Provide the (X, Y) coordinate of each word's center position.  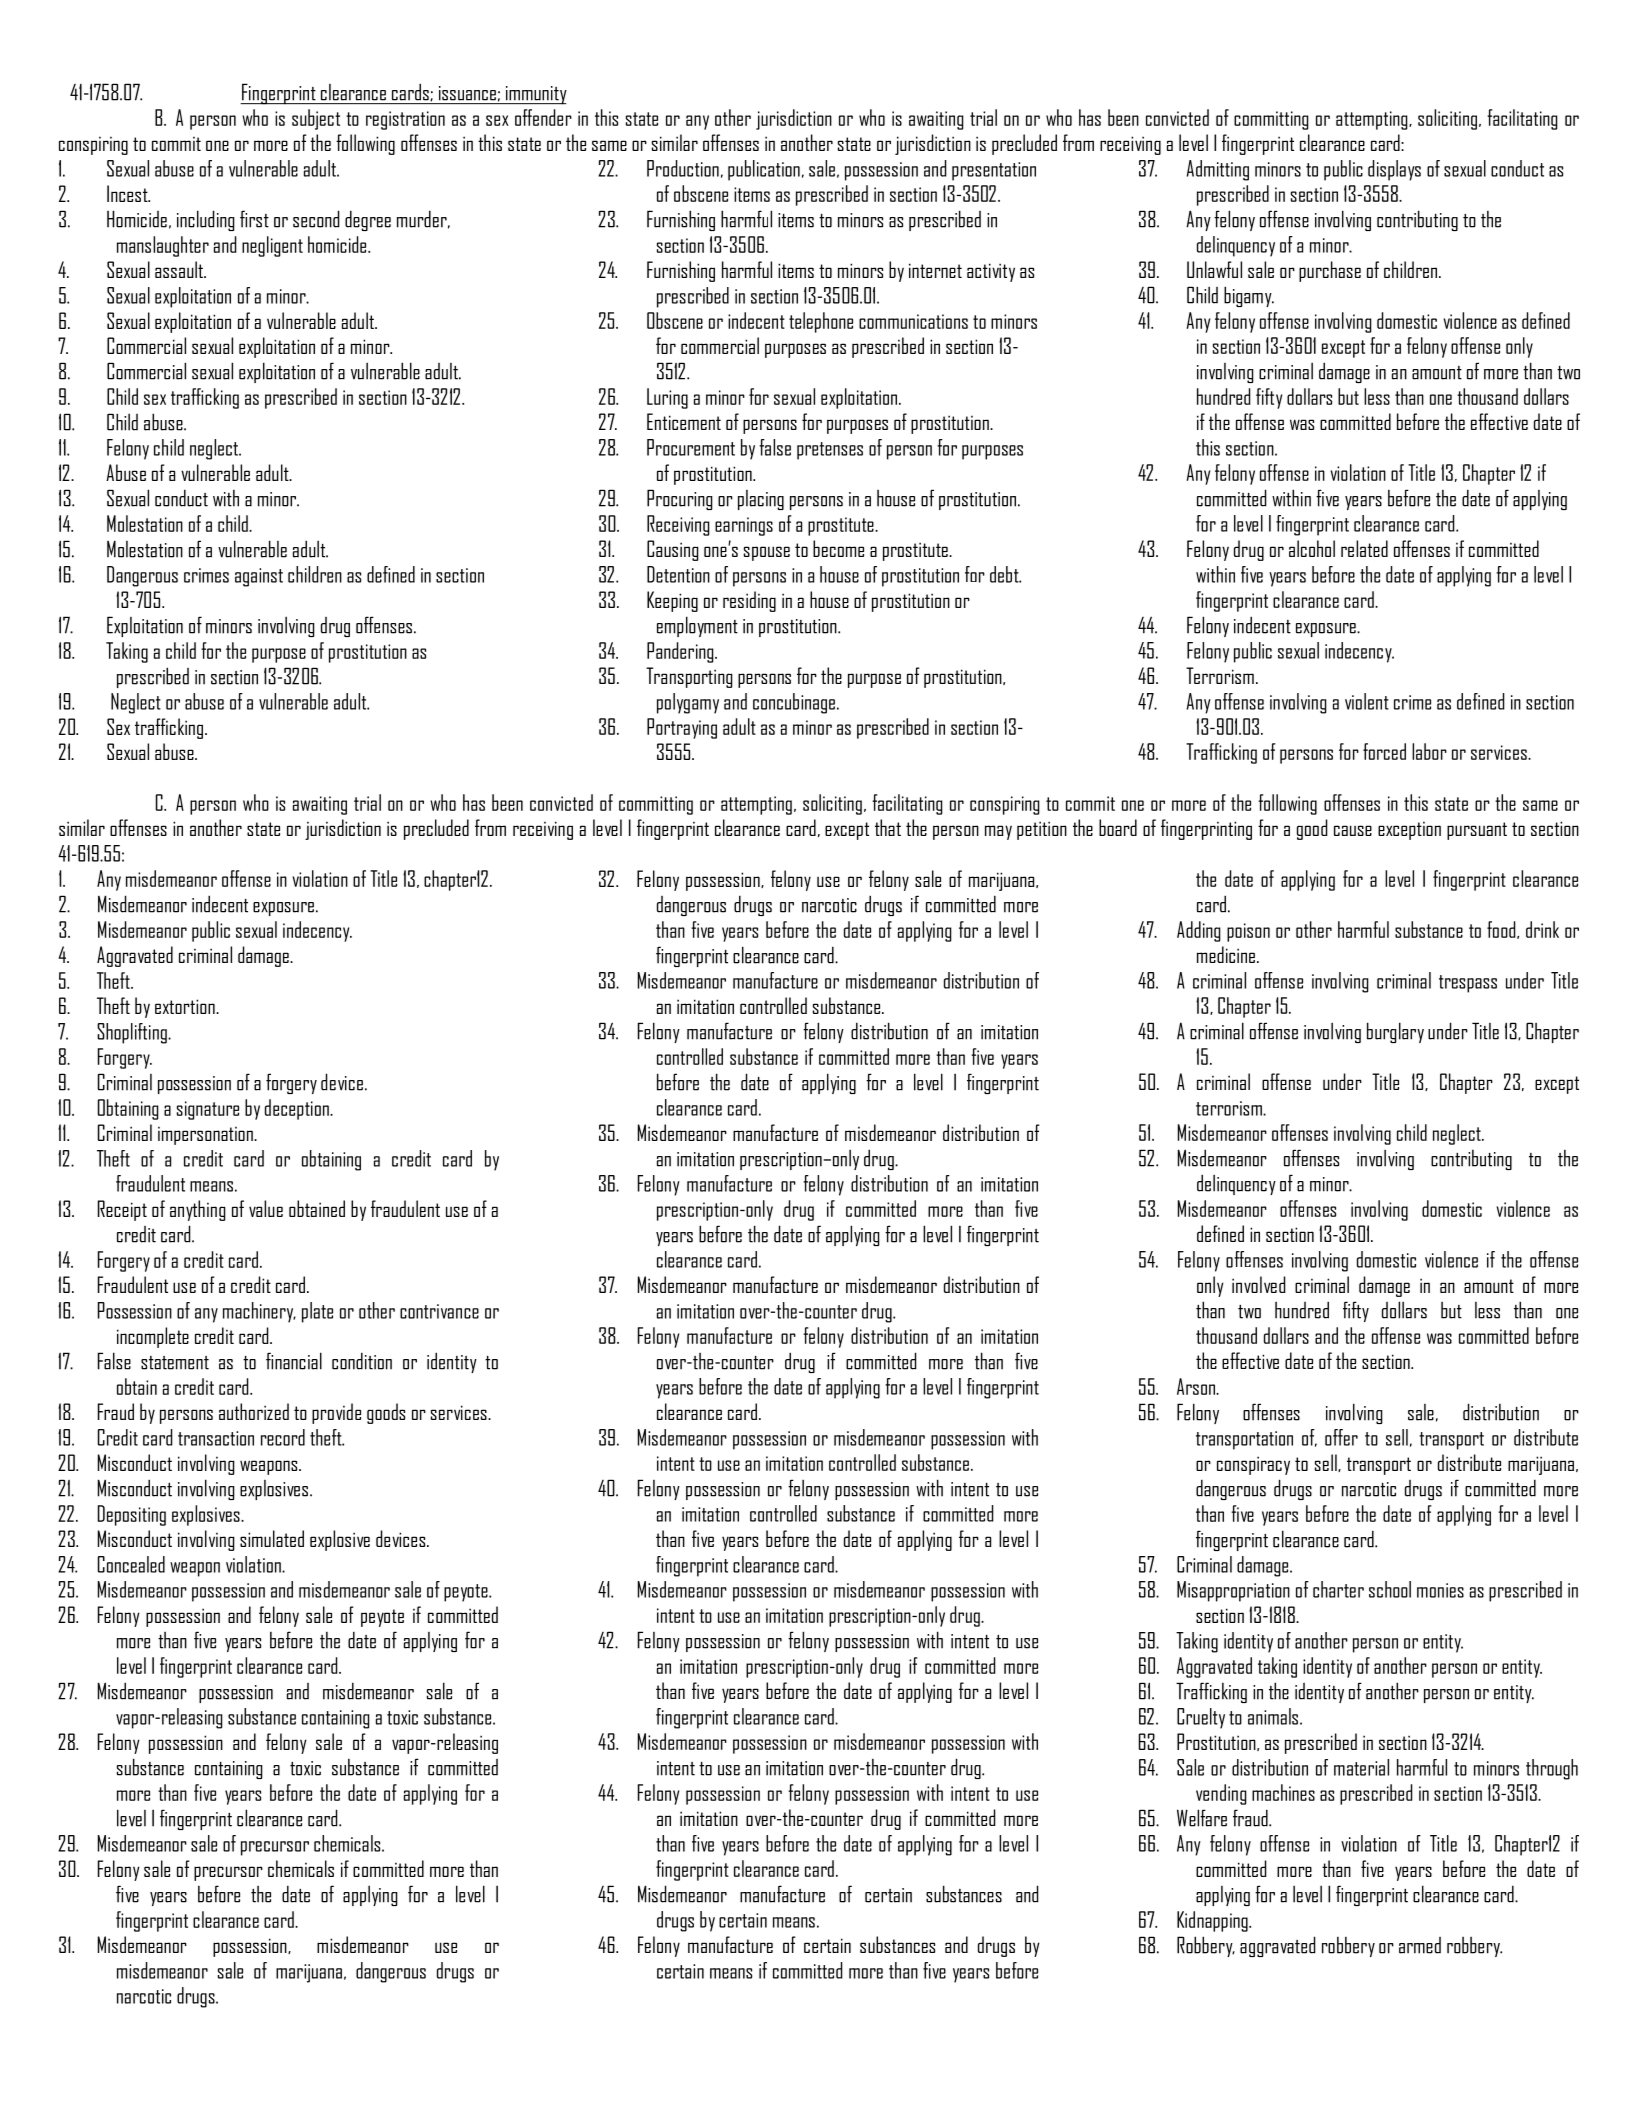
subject (316, 119)
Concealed (131, 1564)
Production (683, 168)
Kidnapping (1213, 1921)
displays (1394, 170)
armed (1420, 1945)
